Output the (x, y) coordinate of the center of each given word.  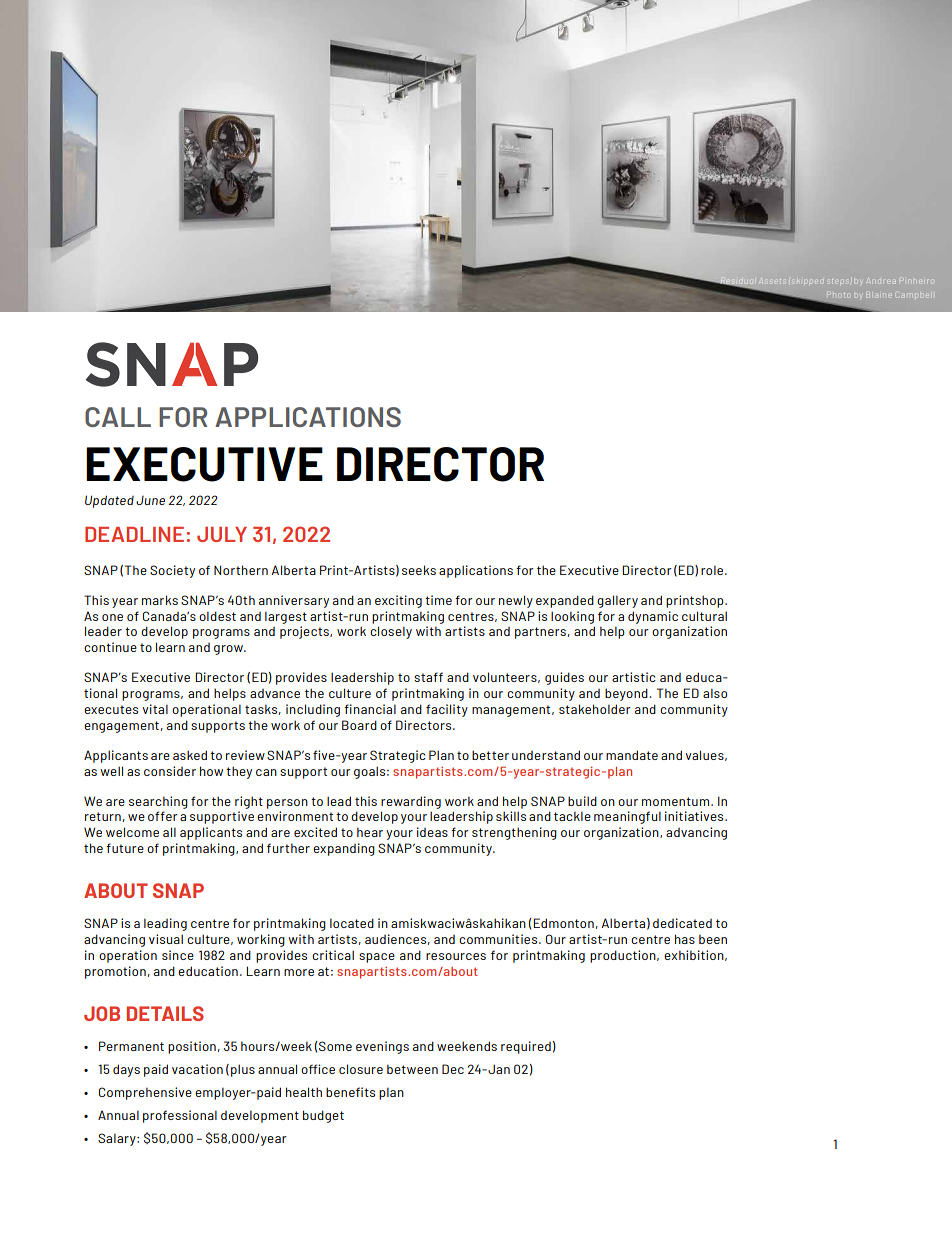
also (715, 693)
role (713, 570)
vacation (197, 1069)
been (713, 939)
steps (839, 281)
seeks (419, 570)
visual (166, 939)
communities (499, 939)
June (150, 500)
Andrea (882, 281)
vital (155, 709)
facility (447, 710)
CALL (118, 417)
